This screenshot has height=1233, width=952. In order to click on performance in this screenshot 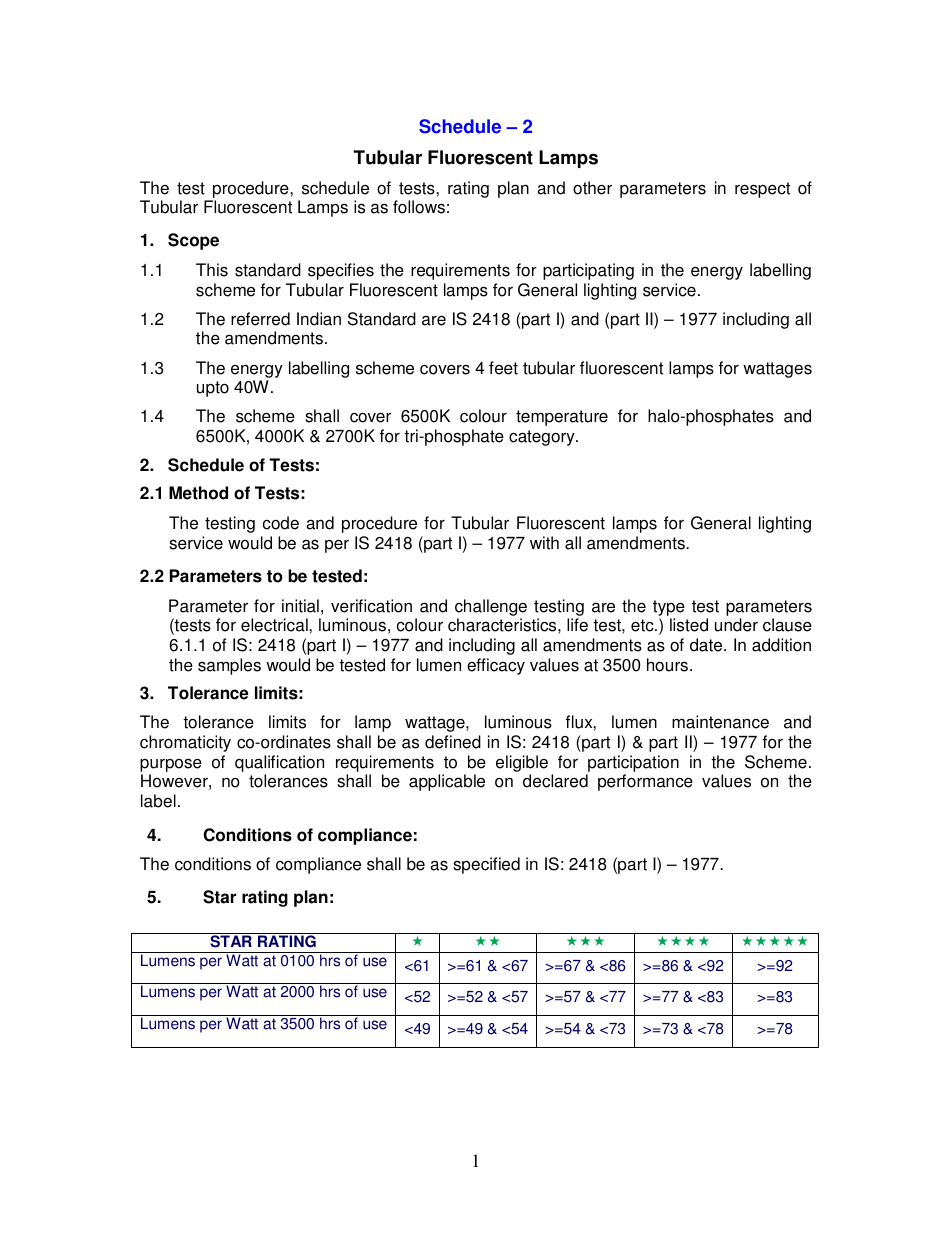, I will do `click(645, 782)`.
